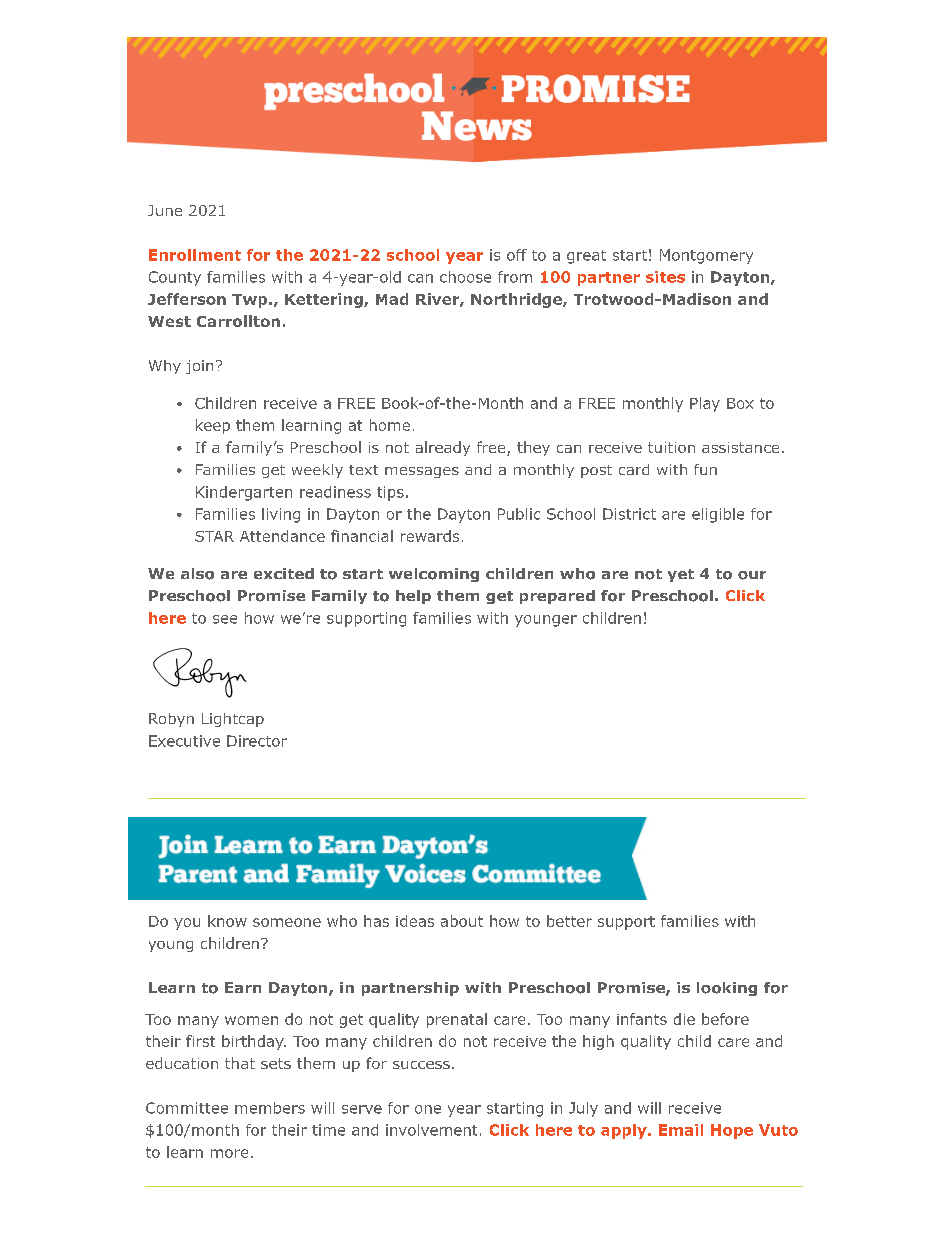  Describe the element at coordinates (431, 1130) in the screenshot. I see `involvement` at that location.
